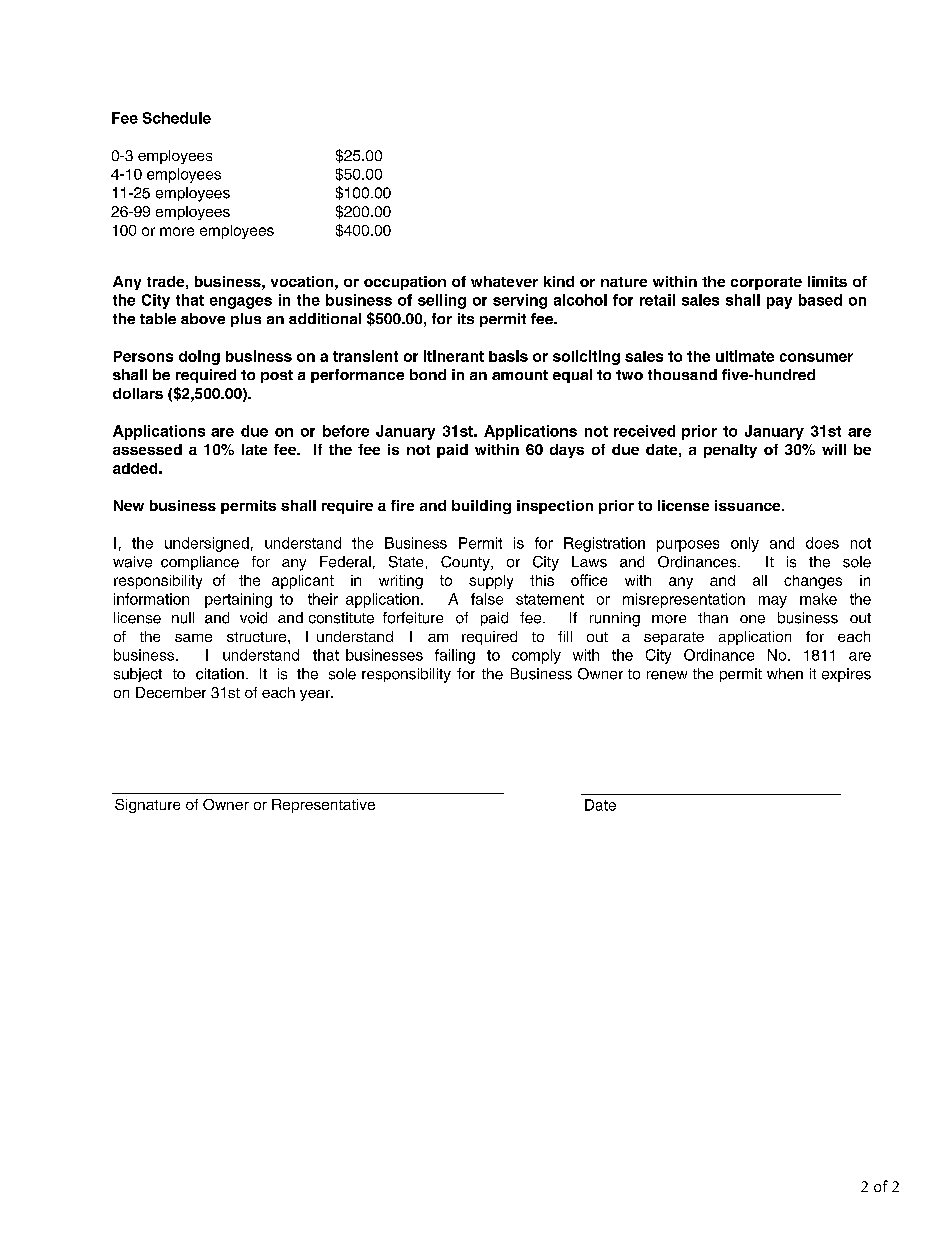 The image size is (952, 1233). What do you see at coordinates (752, 619) in the image?
I see `one` at bounding box center [752, 619].
